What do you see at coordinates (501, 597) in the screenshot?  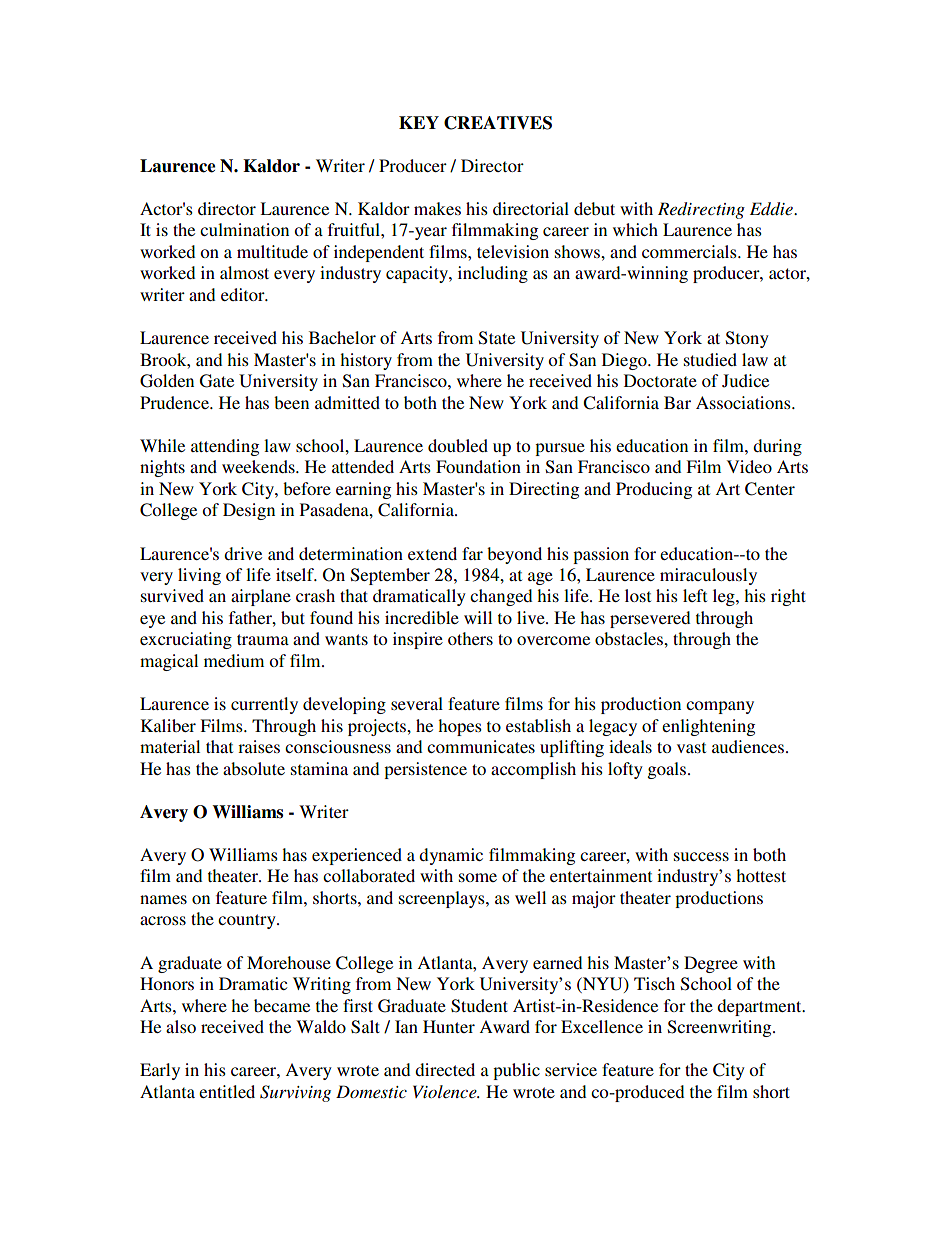 I see `changed` at bounding box center [501, 597].
